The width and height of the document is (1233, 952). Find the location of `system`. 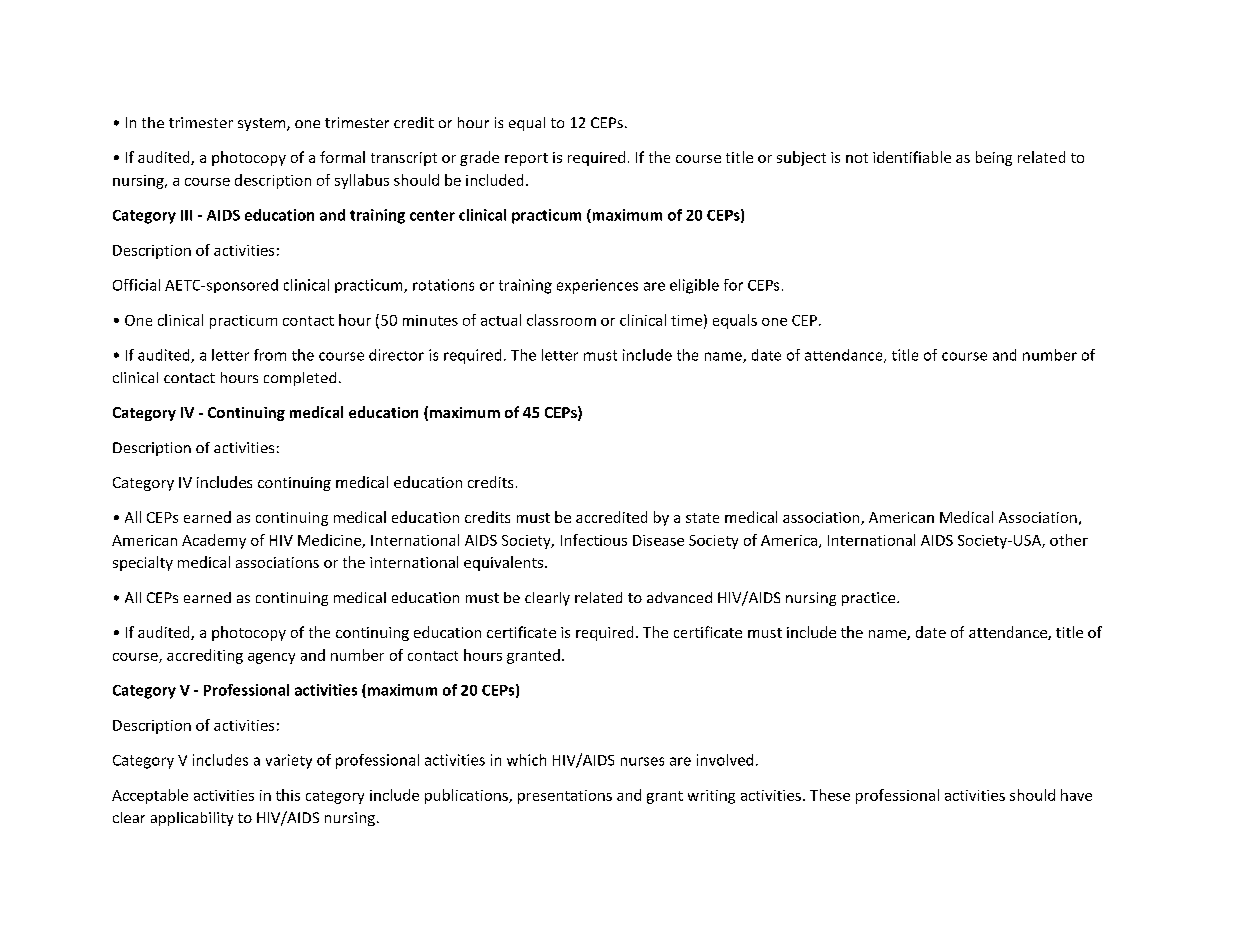

system is located at coordinates (263, 124).
